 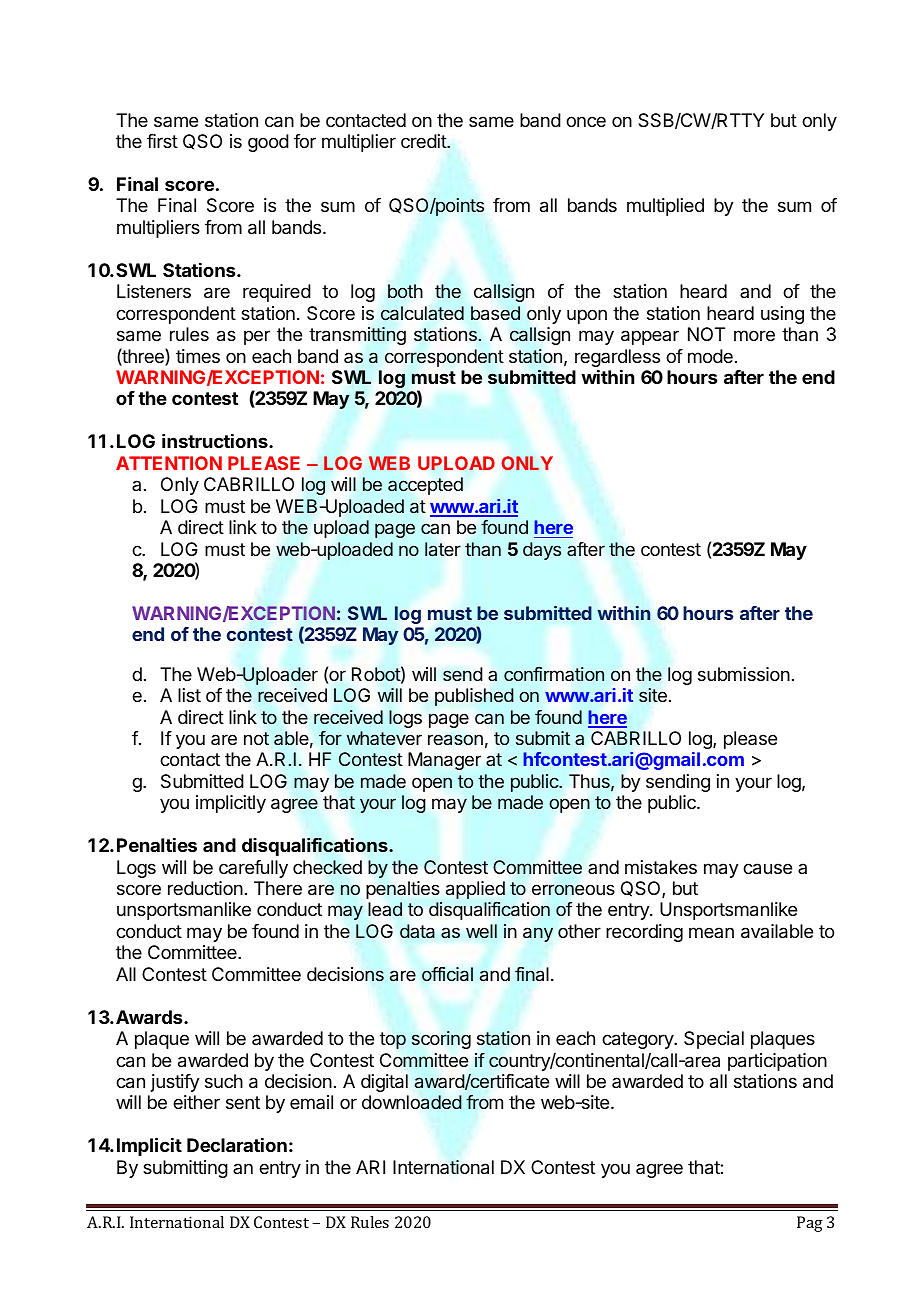 What do you see at coordinates (216, 441) in the image?
I see `instructions` at bounding box center [216, 441].
